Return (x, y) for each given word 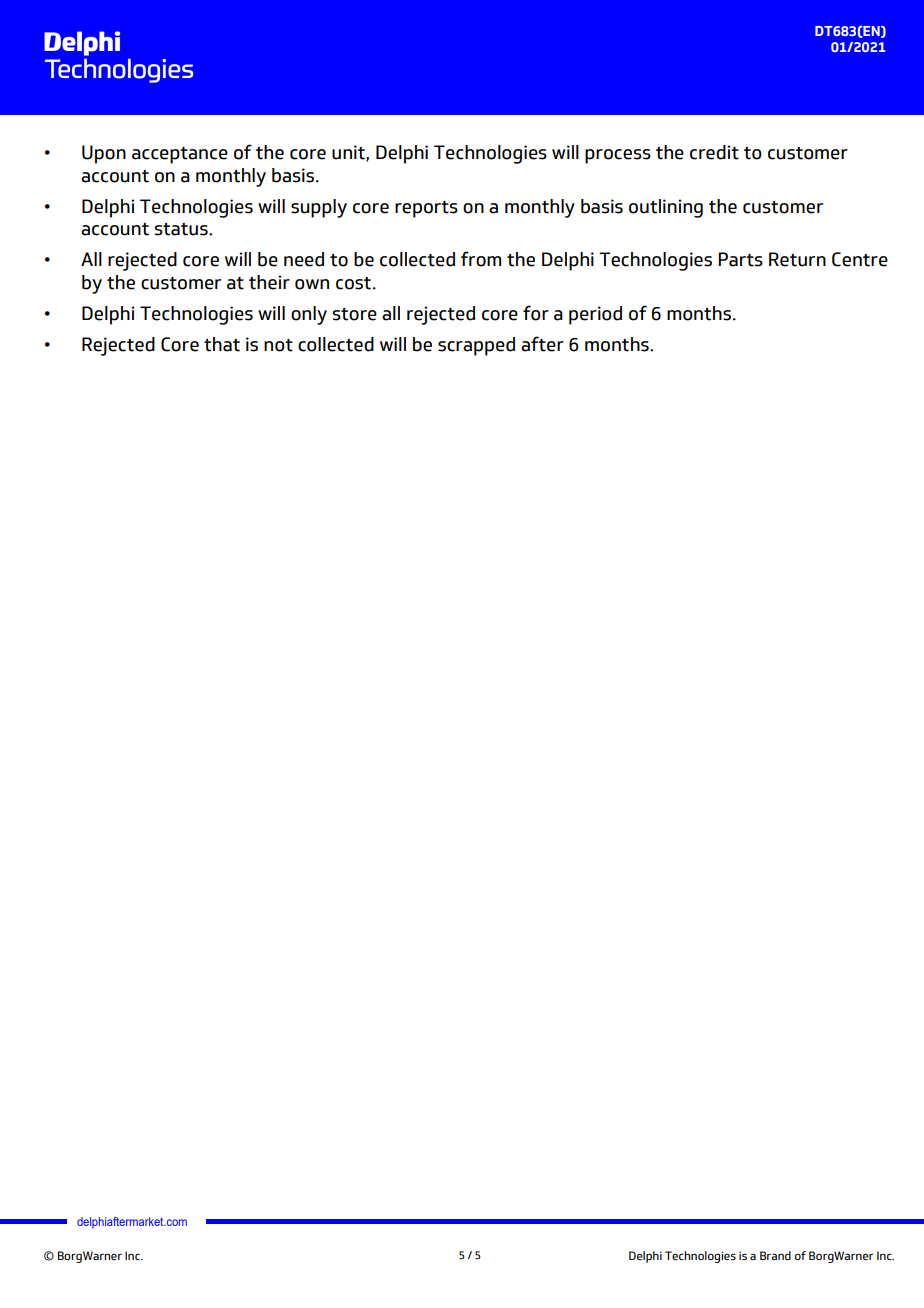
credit (714, 152)
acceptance (180, 155)
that (222, 344)
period (595, 315)
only (309, 315)
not (278, 345)
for (536, 313)
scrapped (476, 346)
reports (426, 209)
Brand (775, 1255)
